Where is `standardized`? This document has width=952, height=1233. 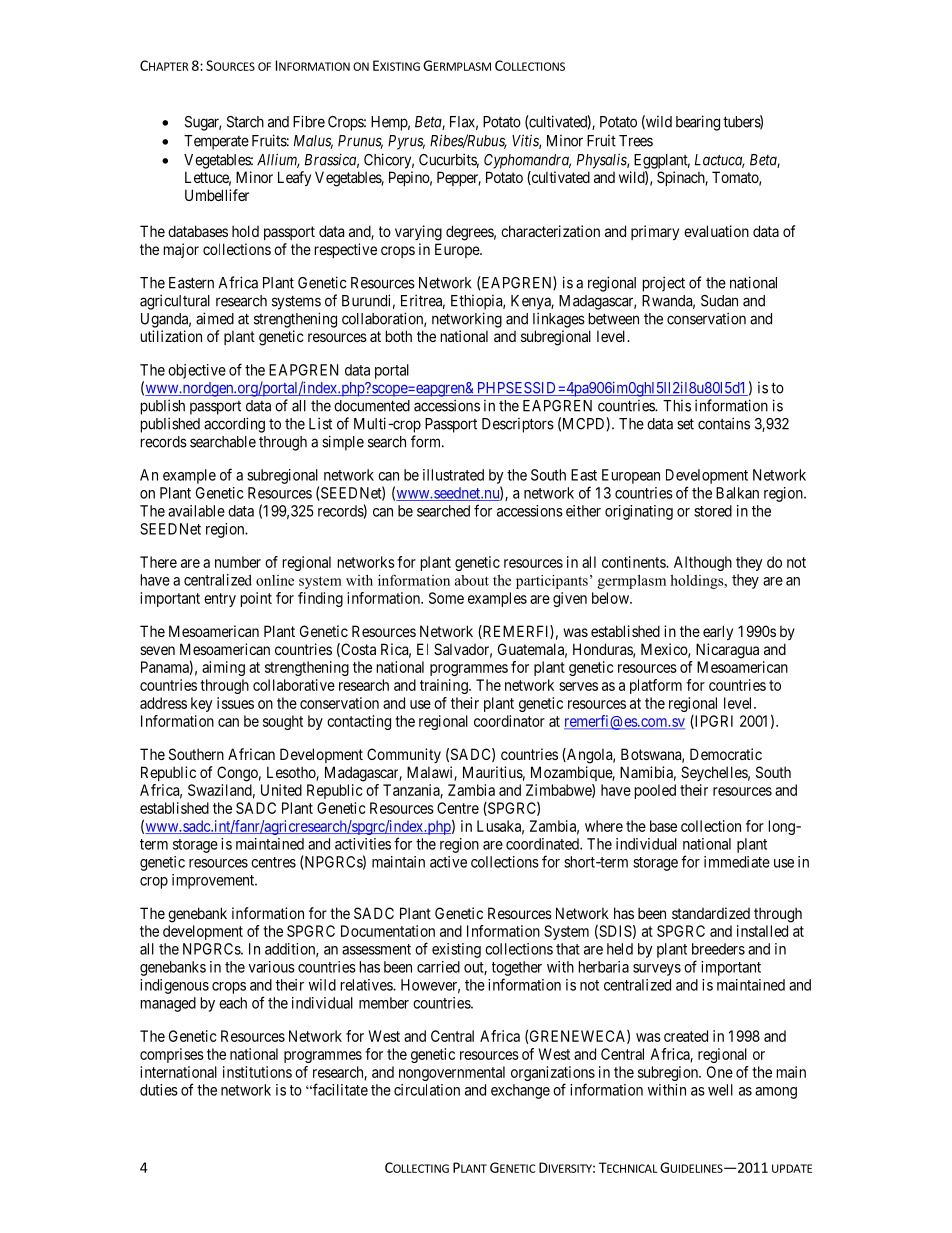
standardized is located at coordinates (711, 913).
